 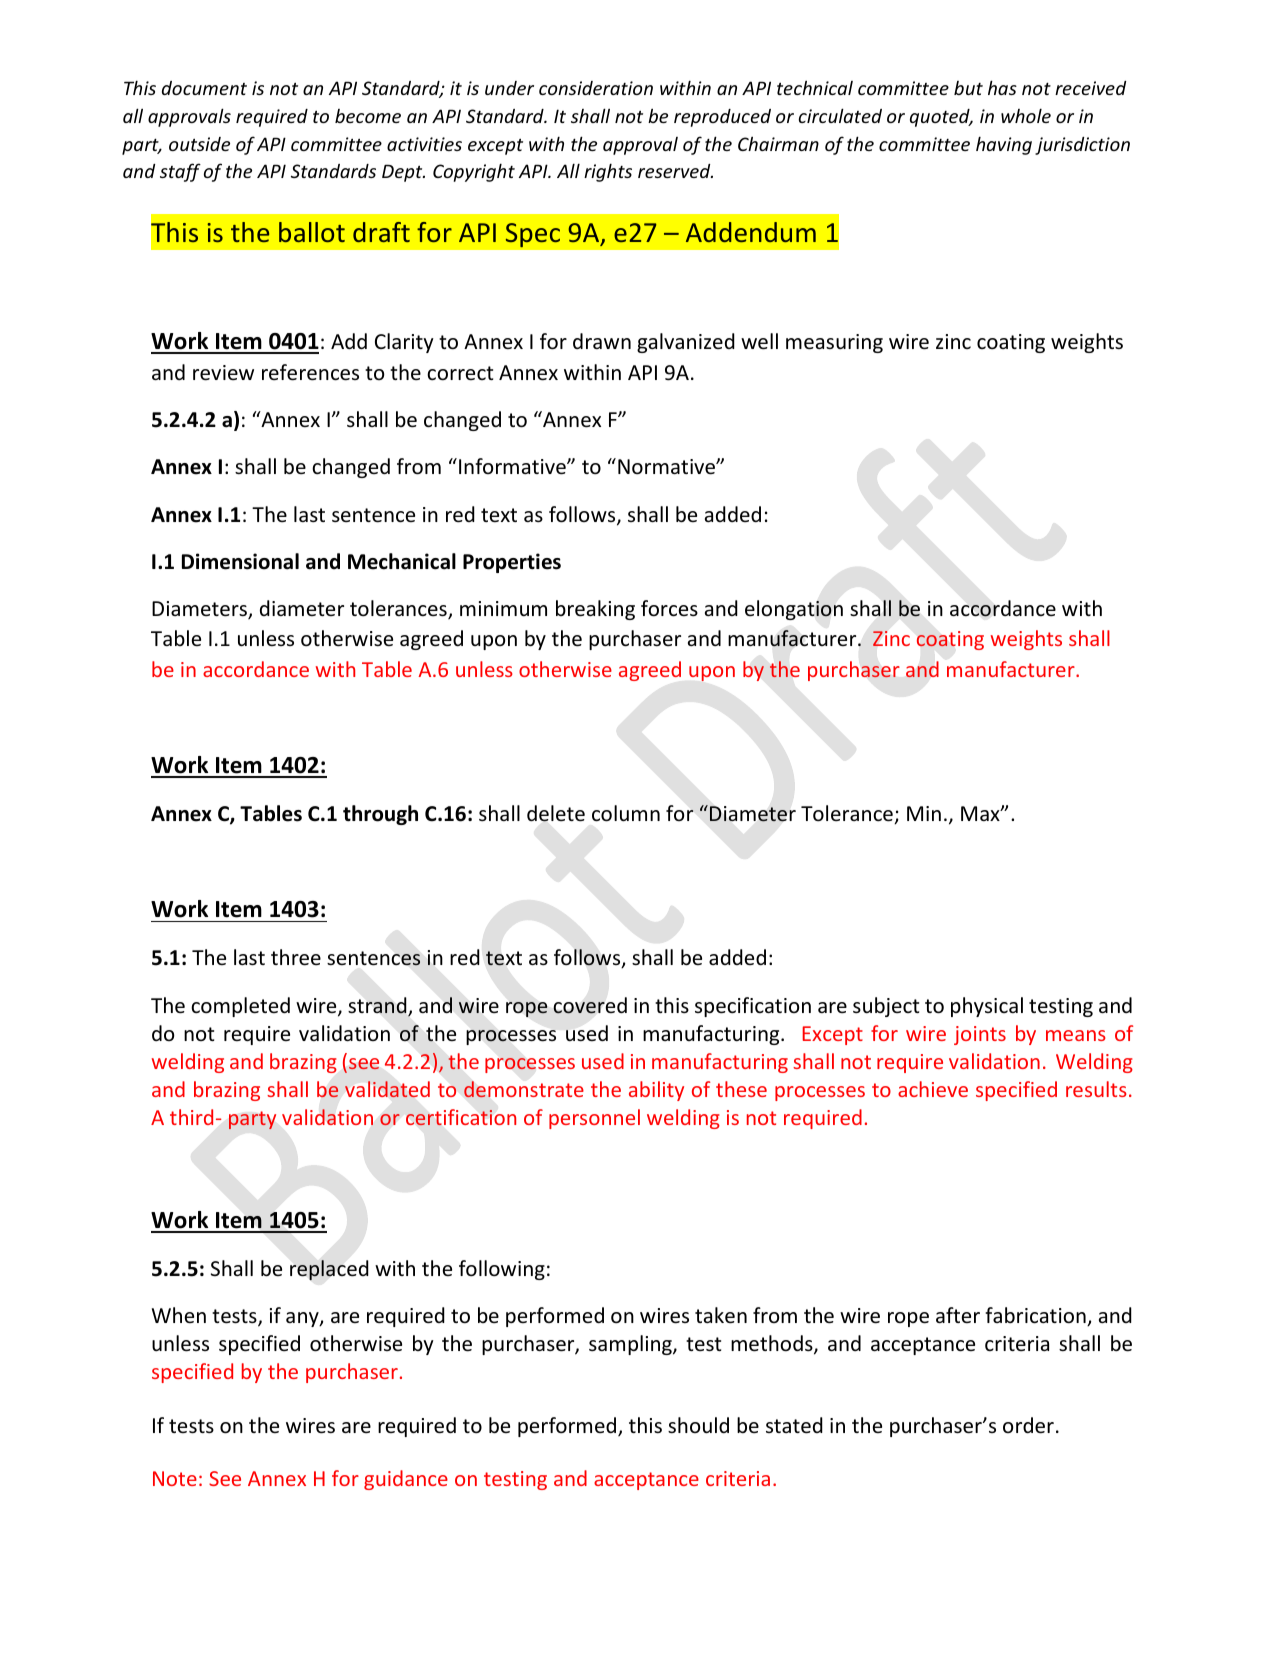 What do you see at coordinates (608, 173) in the screenshot?
I see `rights` at bounding box center [608, 173].
